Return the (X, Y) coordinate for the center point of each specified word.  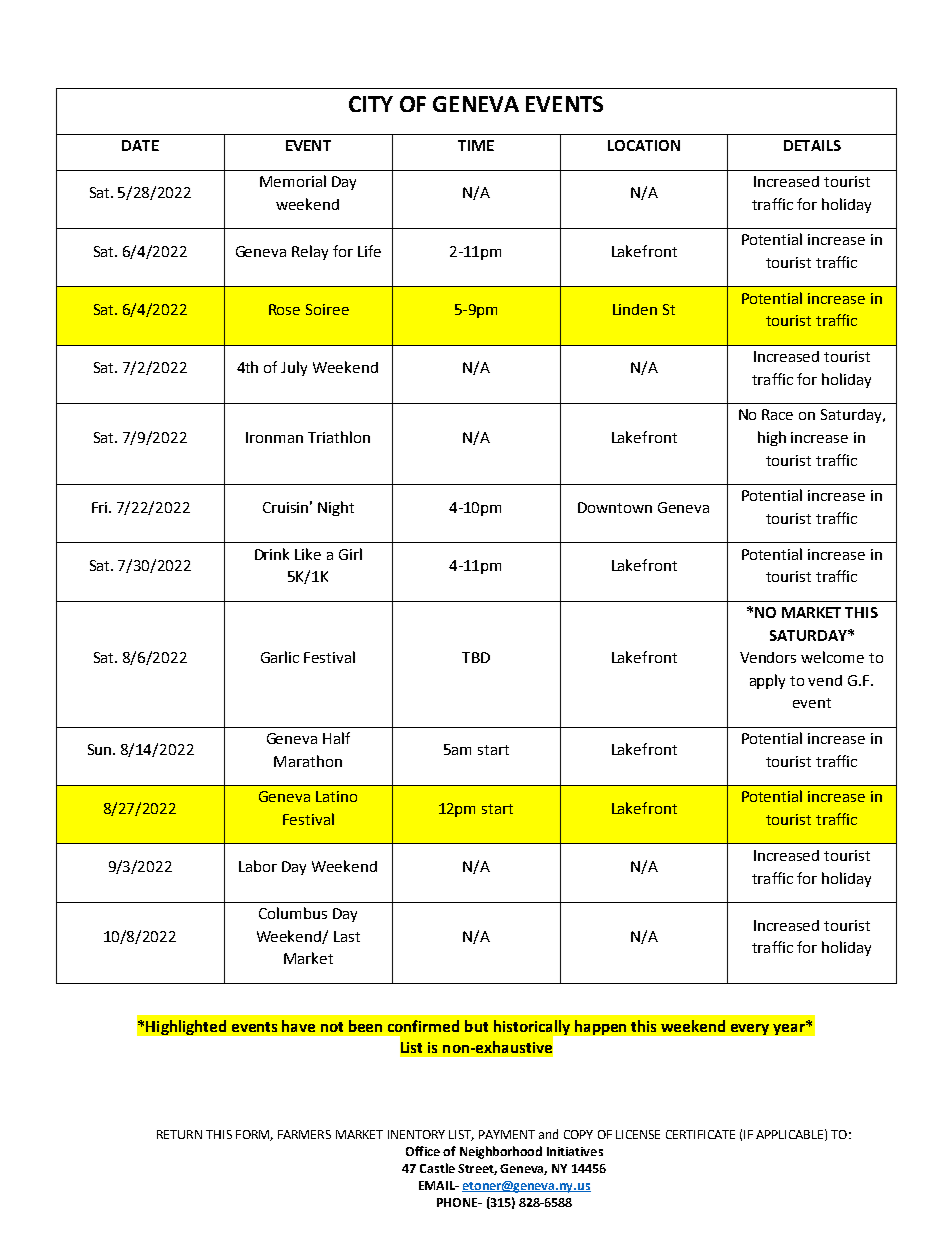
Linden (635, 309)
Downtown (615, 507)
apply (767, 681)
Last (347, 936)
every (750, 1029)
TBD (476, 657)
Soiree (327, 309)
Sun (101, 749)
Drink (272, 554)
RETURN (179, 1134)
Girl (350, 554)
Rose (284, 309)
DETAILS (812, 145)
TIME (476, 145)
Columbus (293, 913)
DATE (140, 145)
